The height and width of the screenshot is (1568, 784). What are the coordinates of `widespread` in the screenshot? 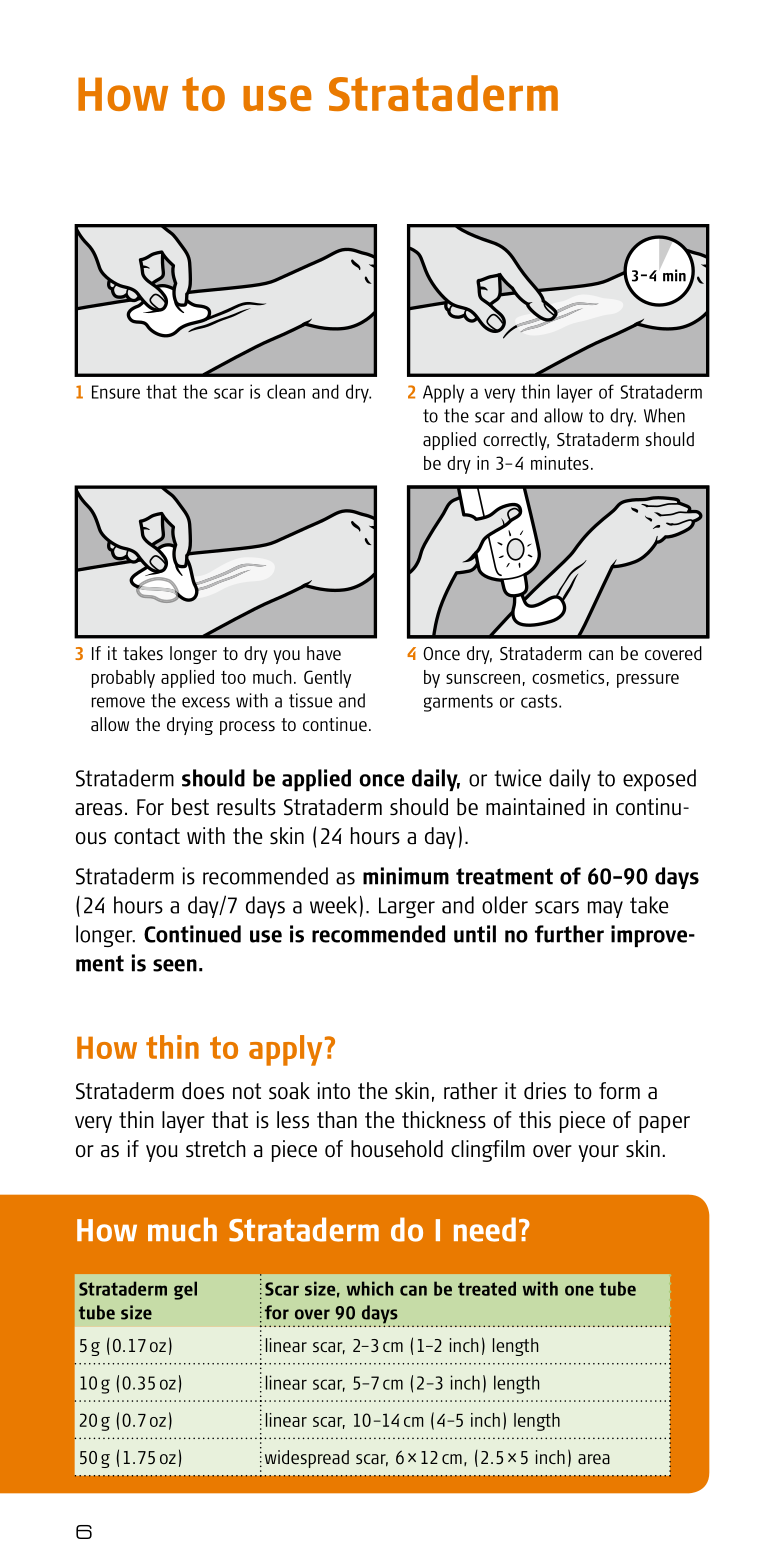 It's located at (307, 1459).
